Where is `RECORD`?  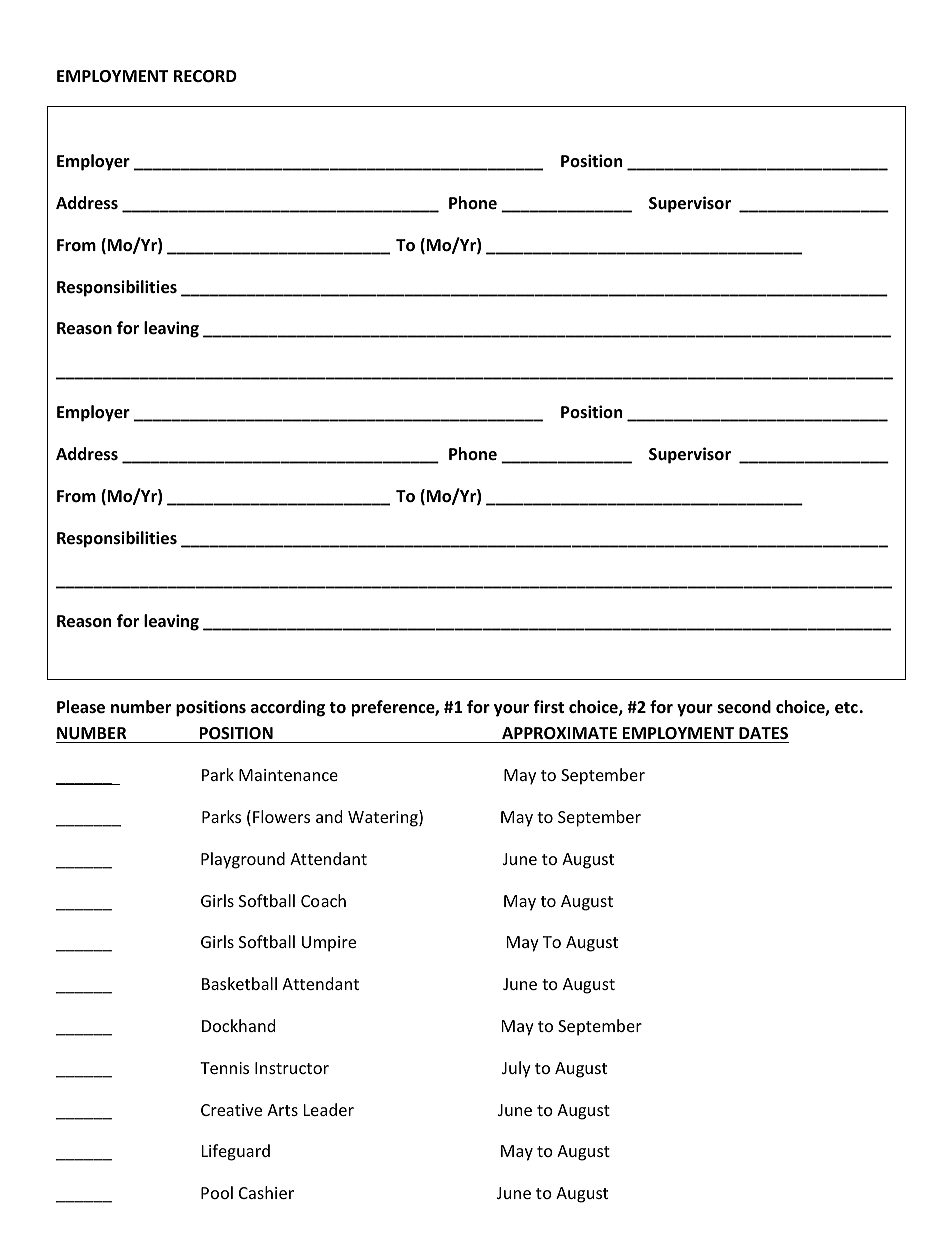 RECORD is located at coordinates (205, 76).
